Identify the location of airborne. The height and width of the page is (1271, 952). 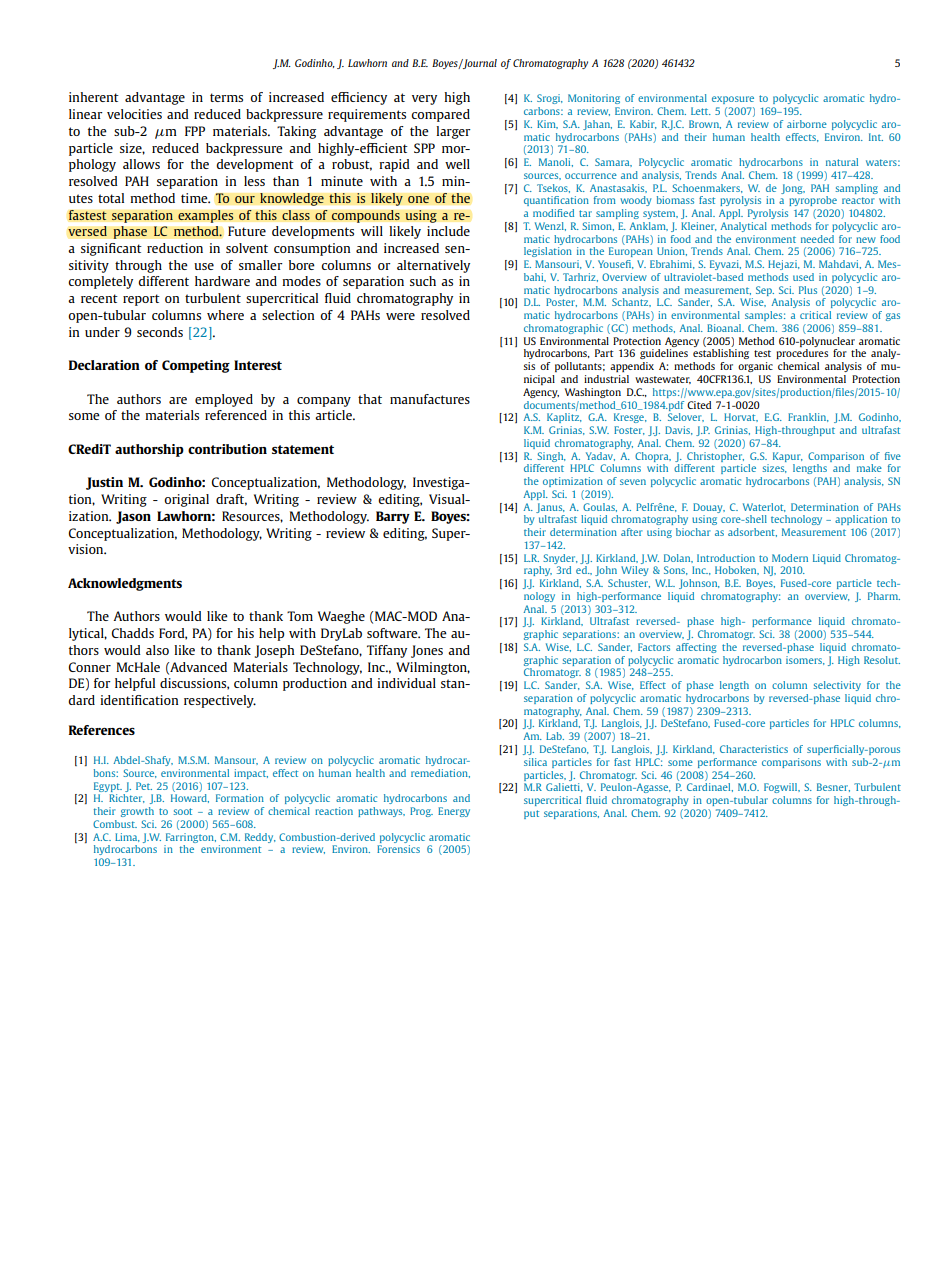
(807, 124).
